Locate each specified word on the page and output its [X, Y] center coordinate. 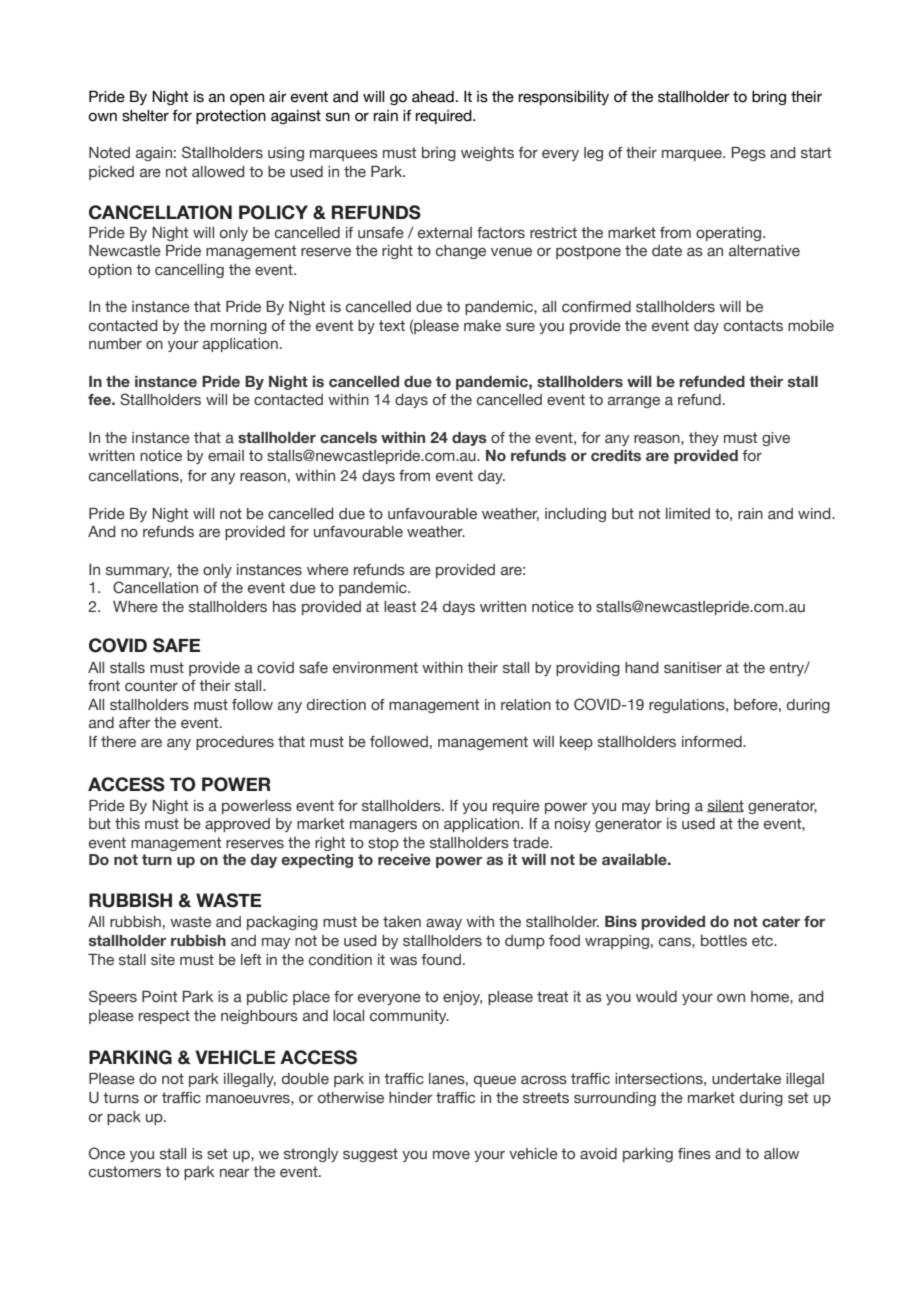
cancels [348, 438]
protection [231, 117]
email [226, 456]
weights [487, 154]
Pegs [748, 154]
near [235, 1173]
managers [383, 826]
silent [725, 806]
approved [237, 825]
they [704, 439]
